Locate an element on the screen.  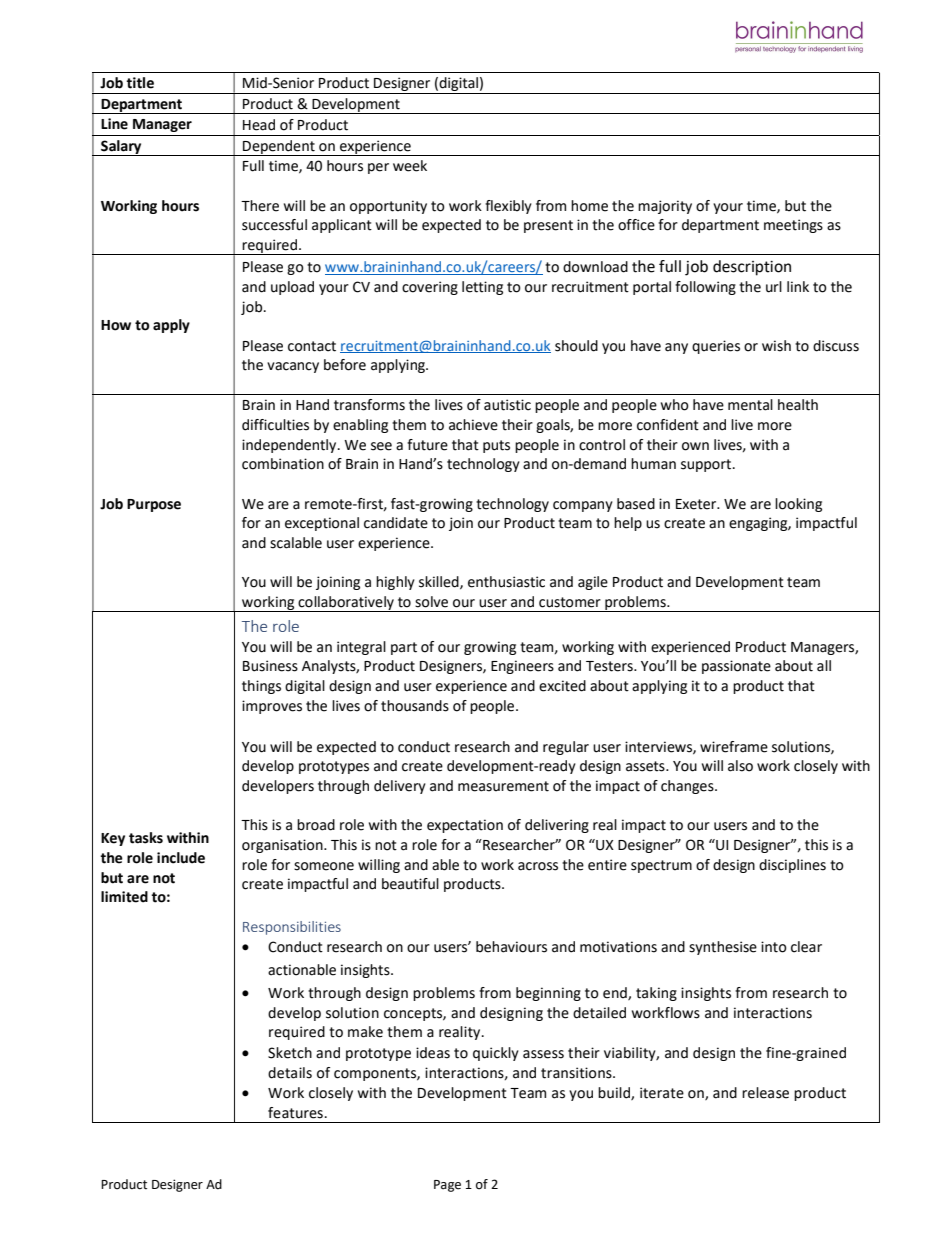
vacancy is located at coordinates (293, 367).
